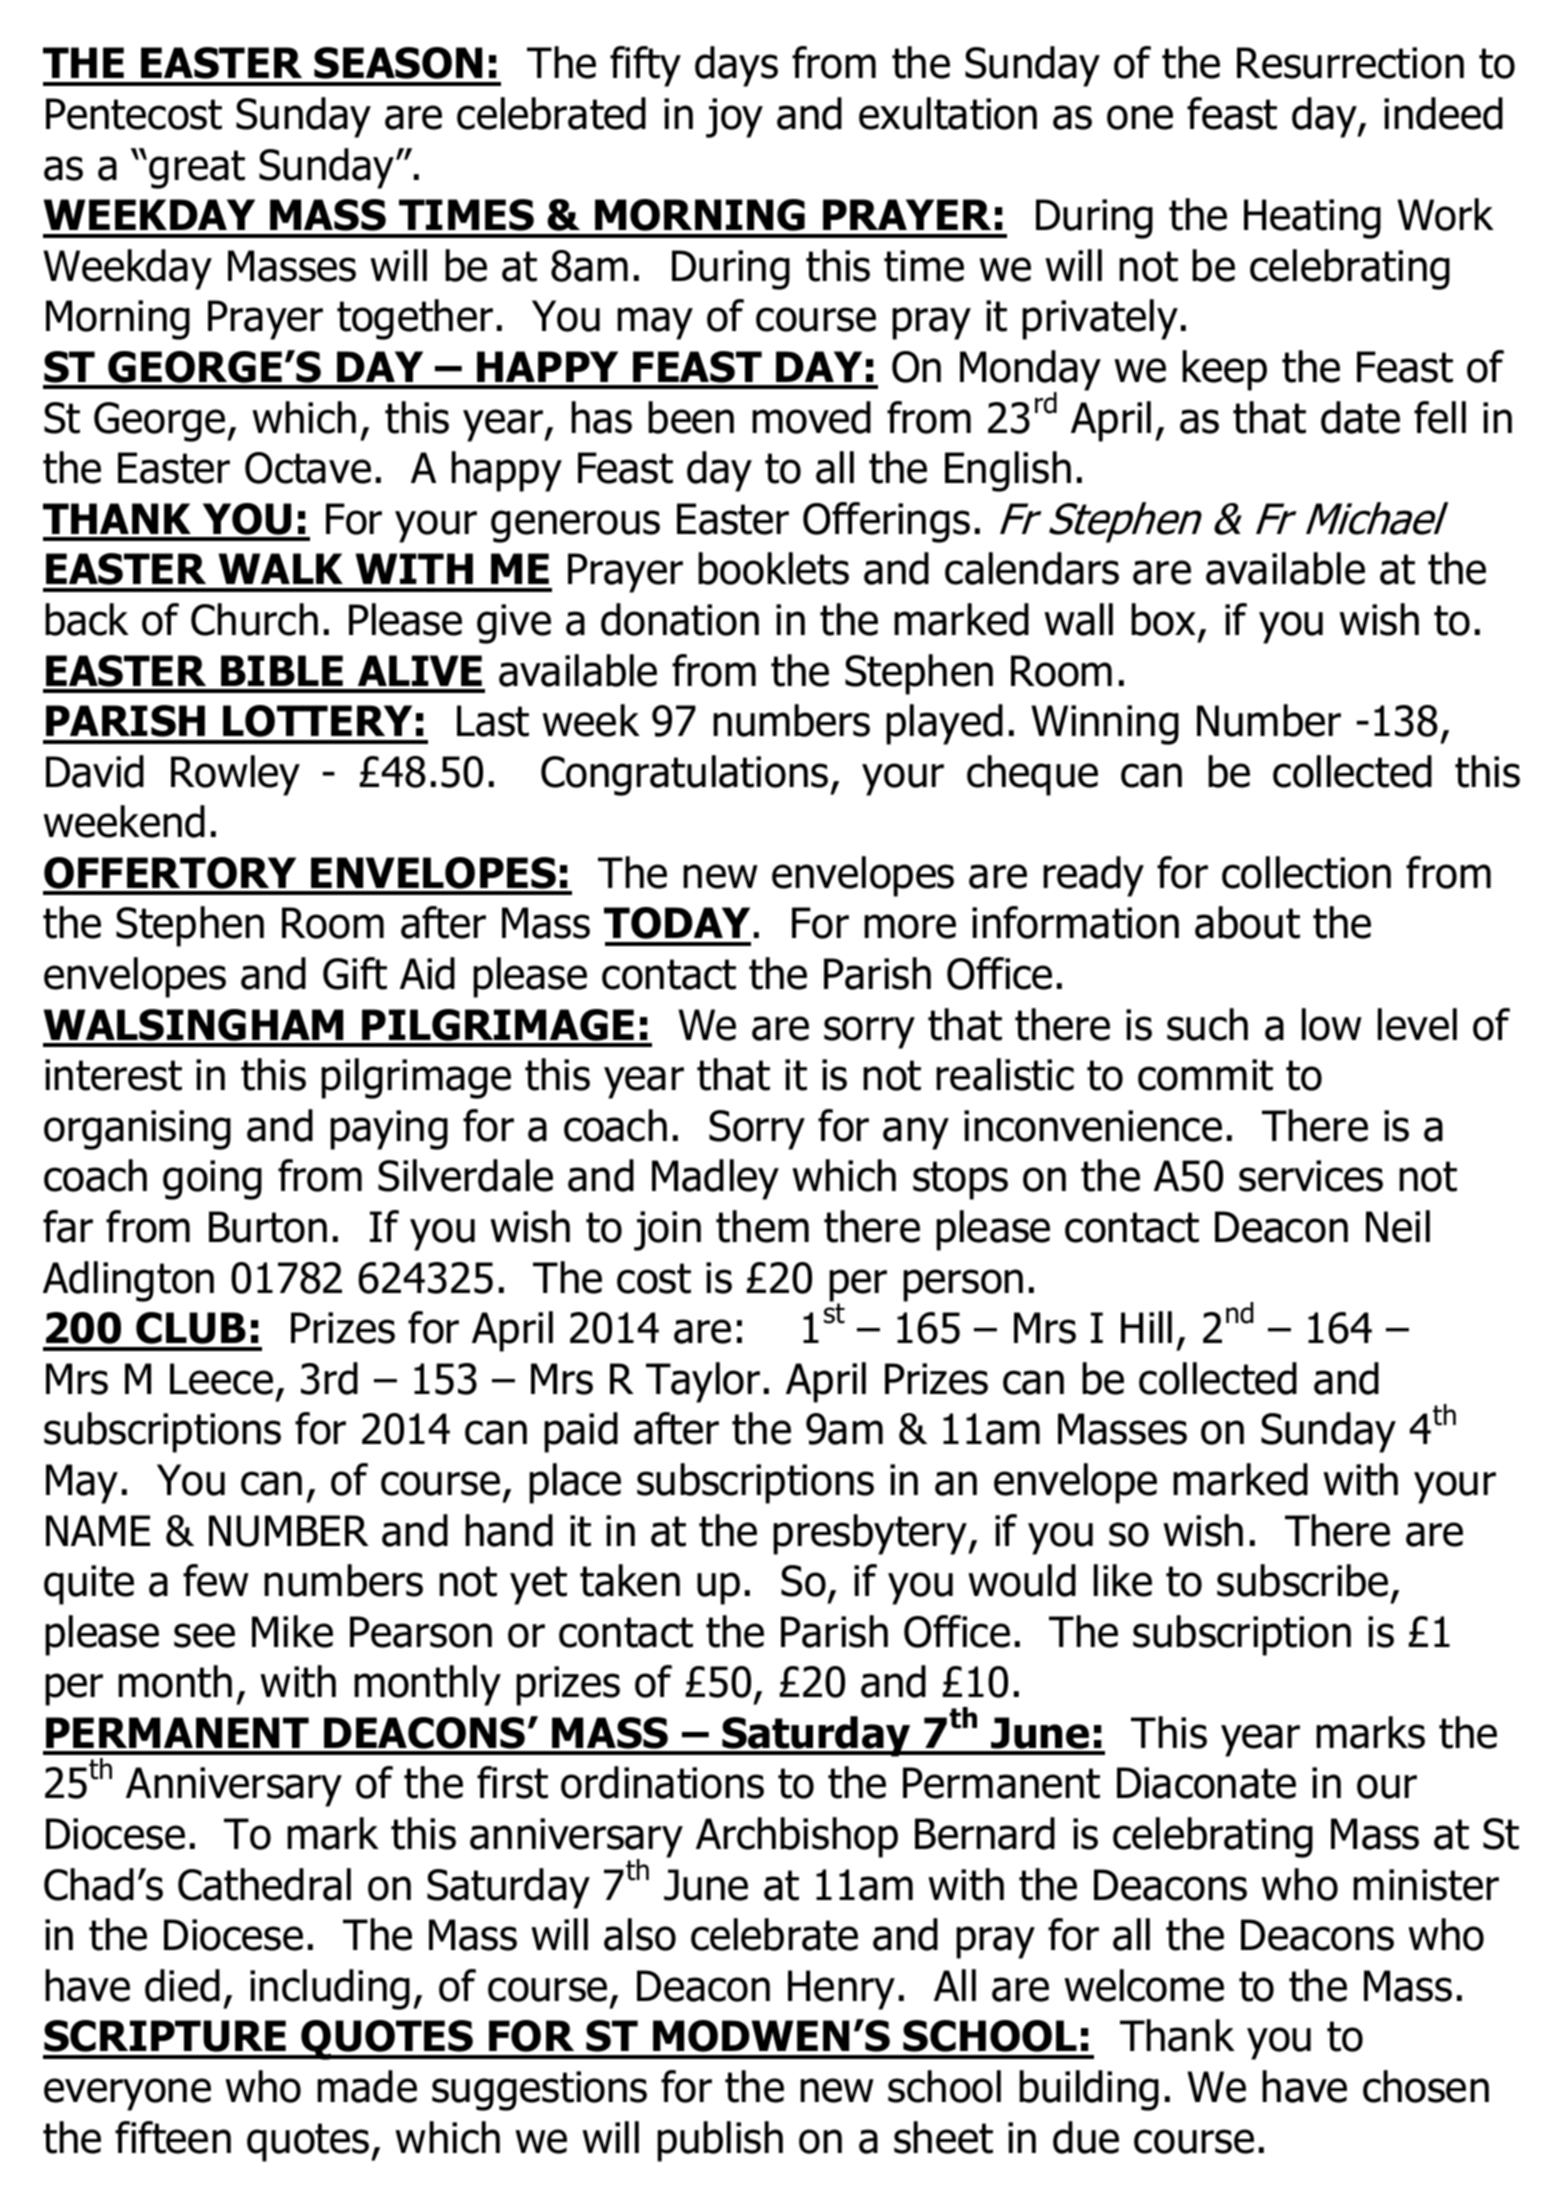 The width and height of the screenshot is (1559, 2205). What do you see at coordinates (1426, 2086) in the screenshot?
I see `chosen` at bounding box center [1426, 2086].
